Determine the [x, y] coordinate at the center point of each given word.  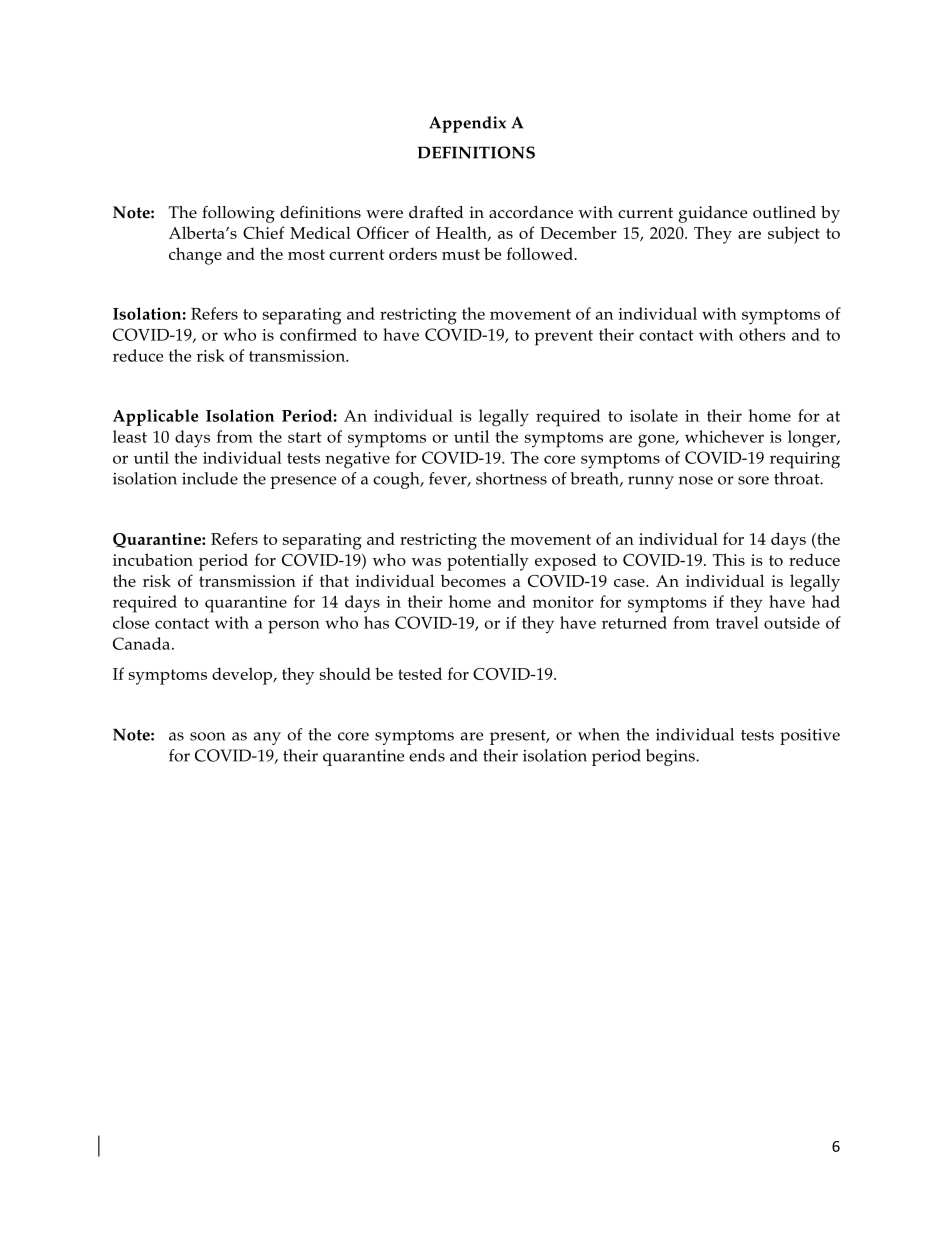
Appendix [467, 124]
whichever [724, 436]
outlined [784, 212]
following [238, 214]
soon [207, 736]
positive [810, 736]
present [519, 737]
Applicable [156, 417]
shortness [511, 478]
